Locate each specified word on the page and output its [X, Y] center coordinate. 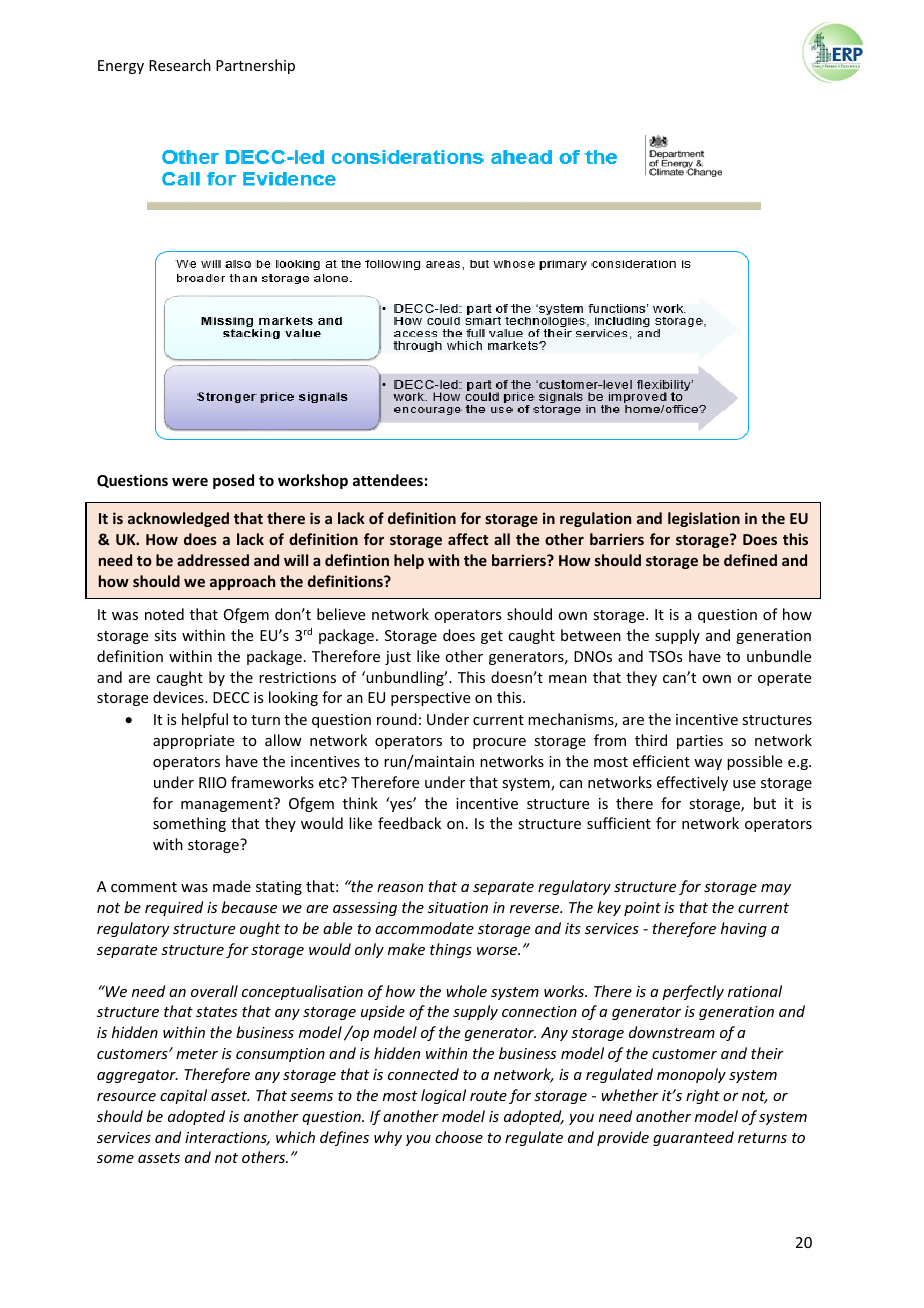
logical [443, 1096]
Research [180, 65]
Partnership [255, 66]
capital [183, 1096]
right [703, 1096]
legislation [704, 519]
